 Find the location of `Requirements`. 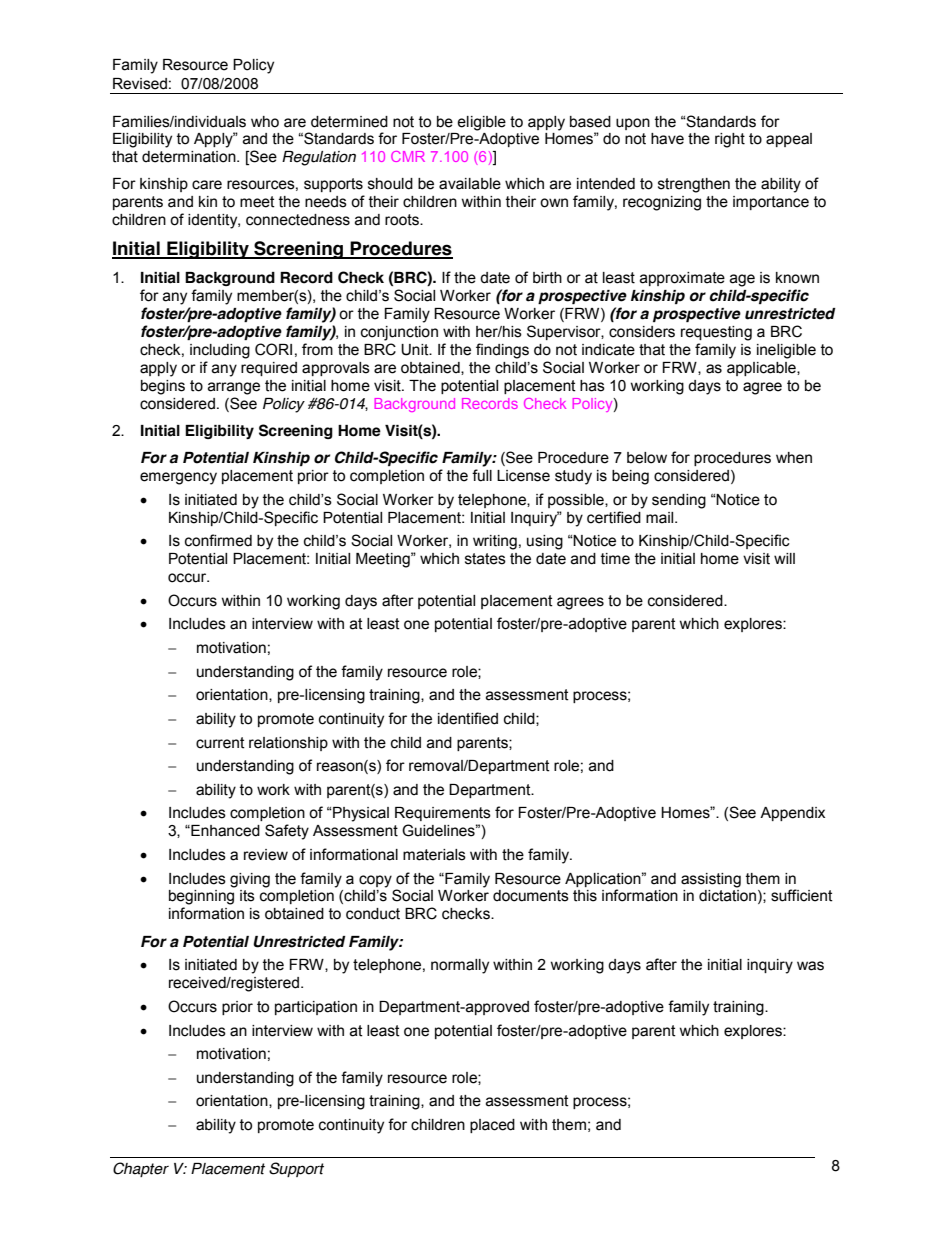

Requirements is located at coordinates (443, 814).
